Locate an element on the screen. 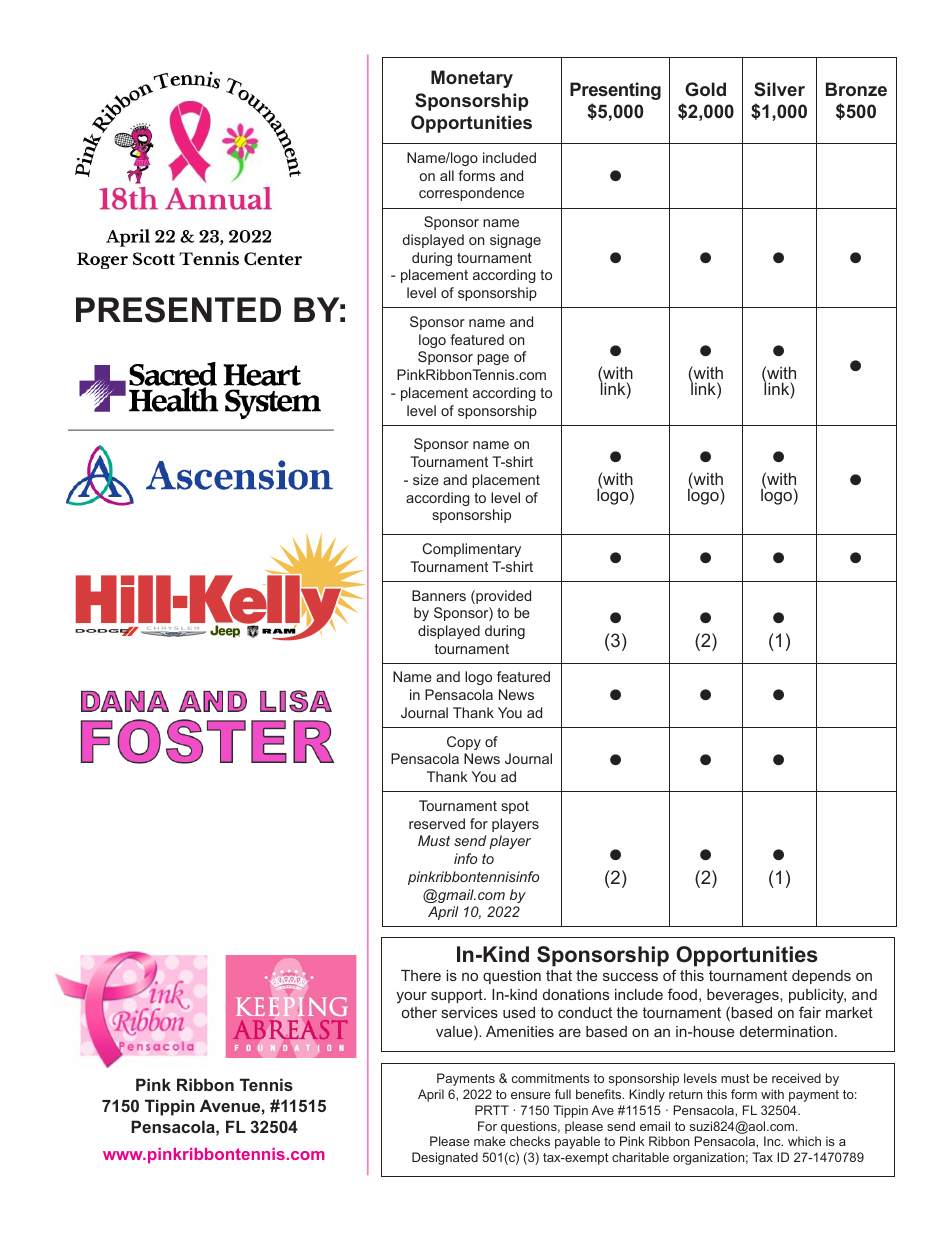 The height and width of the screenshot is (1233, 952). signage is located at coordinates (515, 241).
